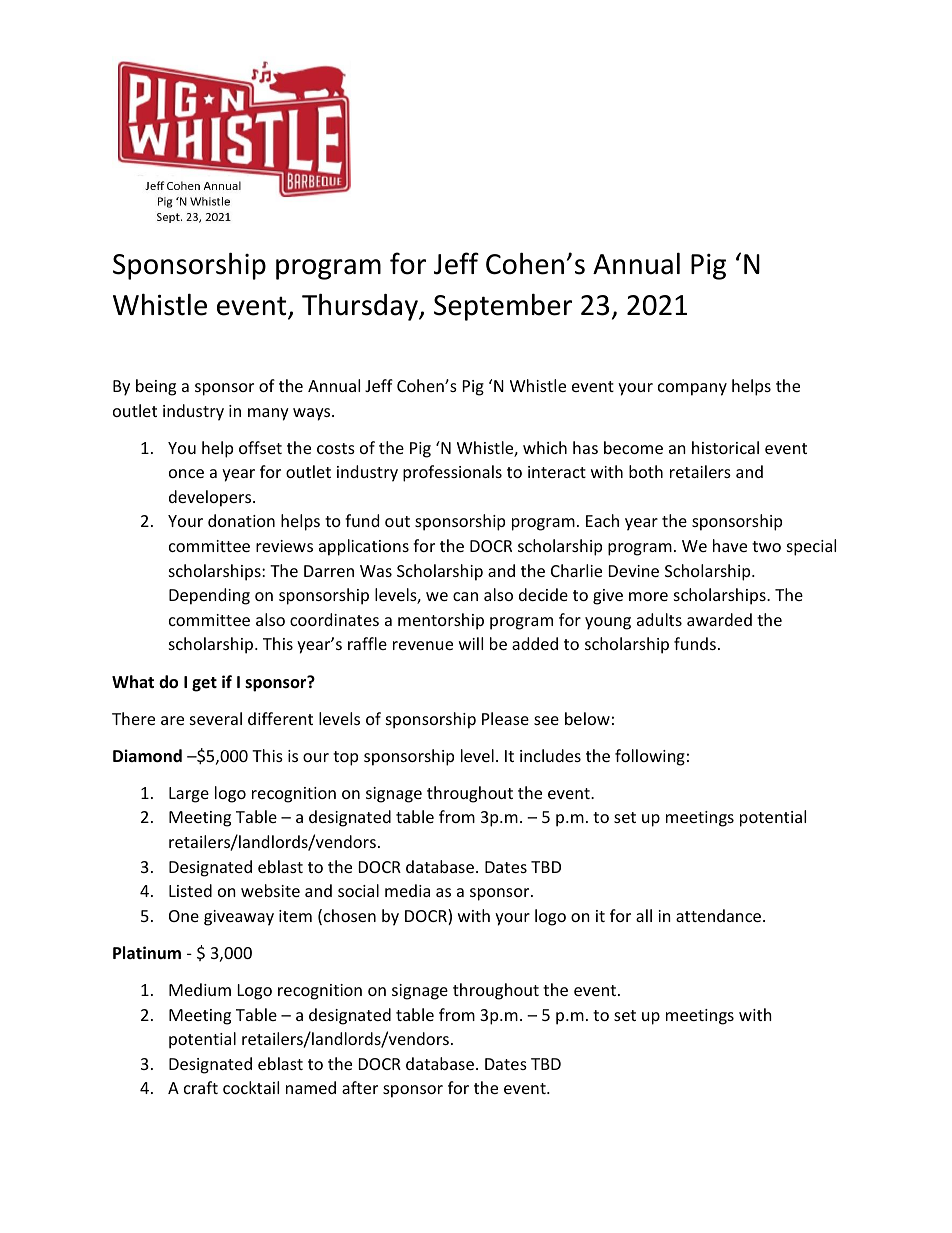 This image has height=1233, width=952. Describe the element at coordinates (465, 596) in the image. I see `can` at that location.
